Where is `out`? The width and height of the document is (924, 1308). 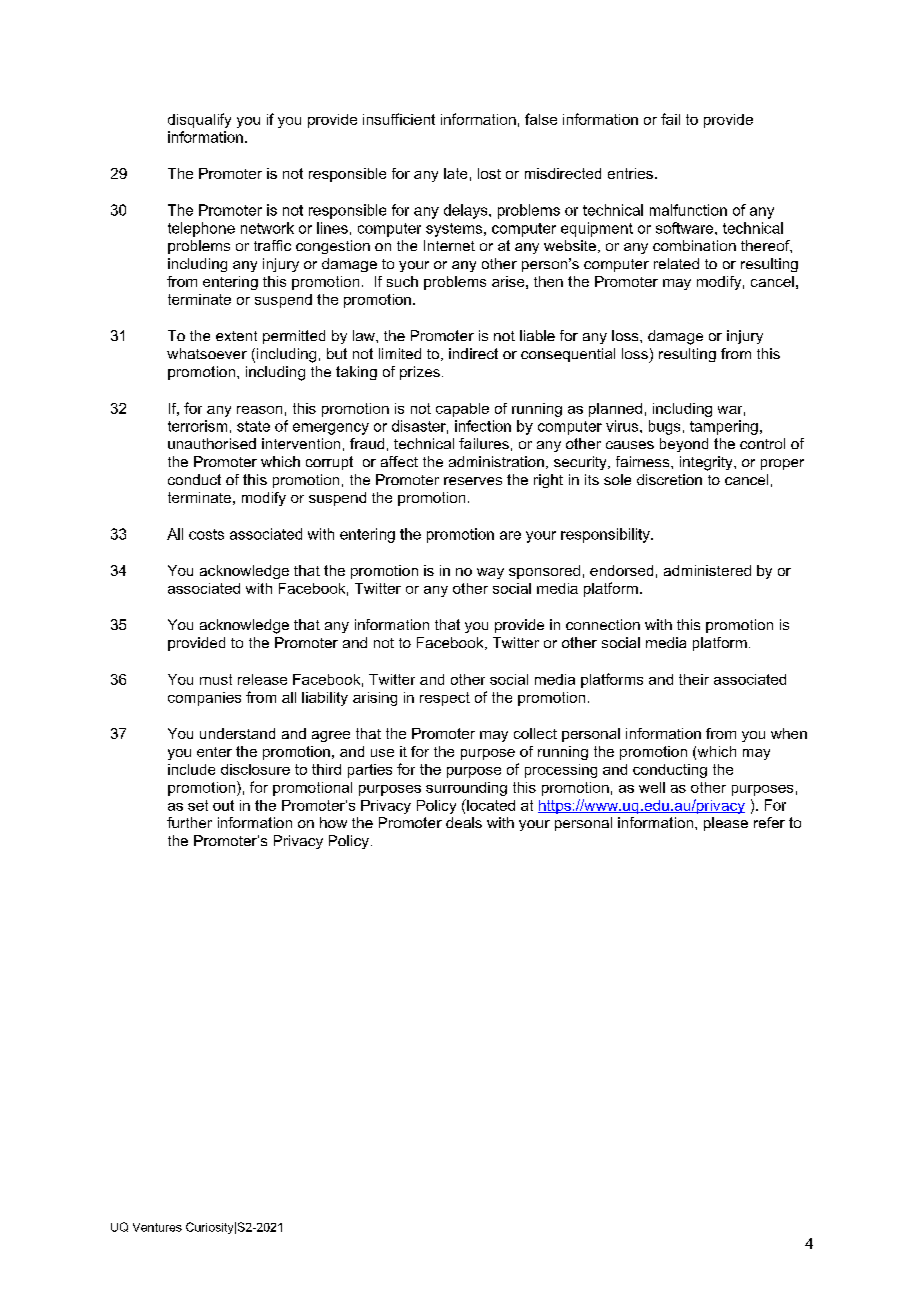 out is located at coordinates (223, 805).
